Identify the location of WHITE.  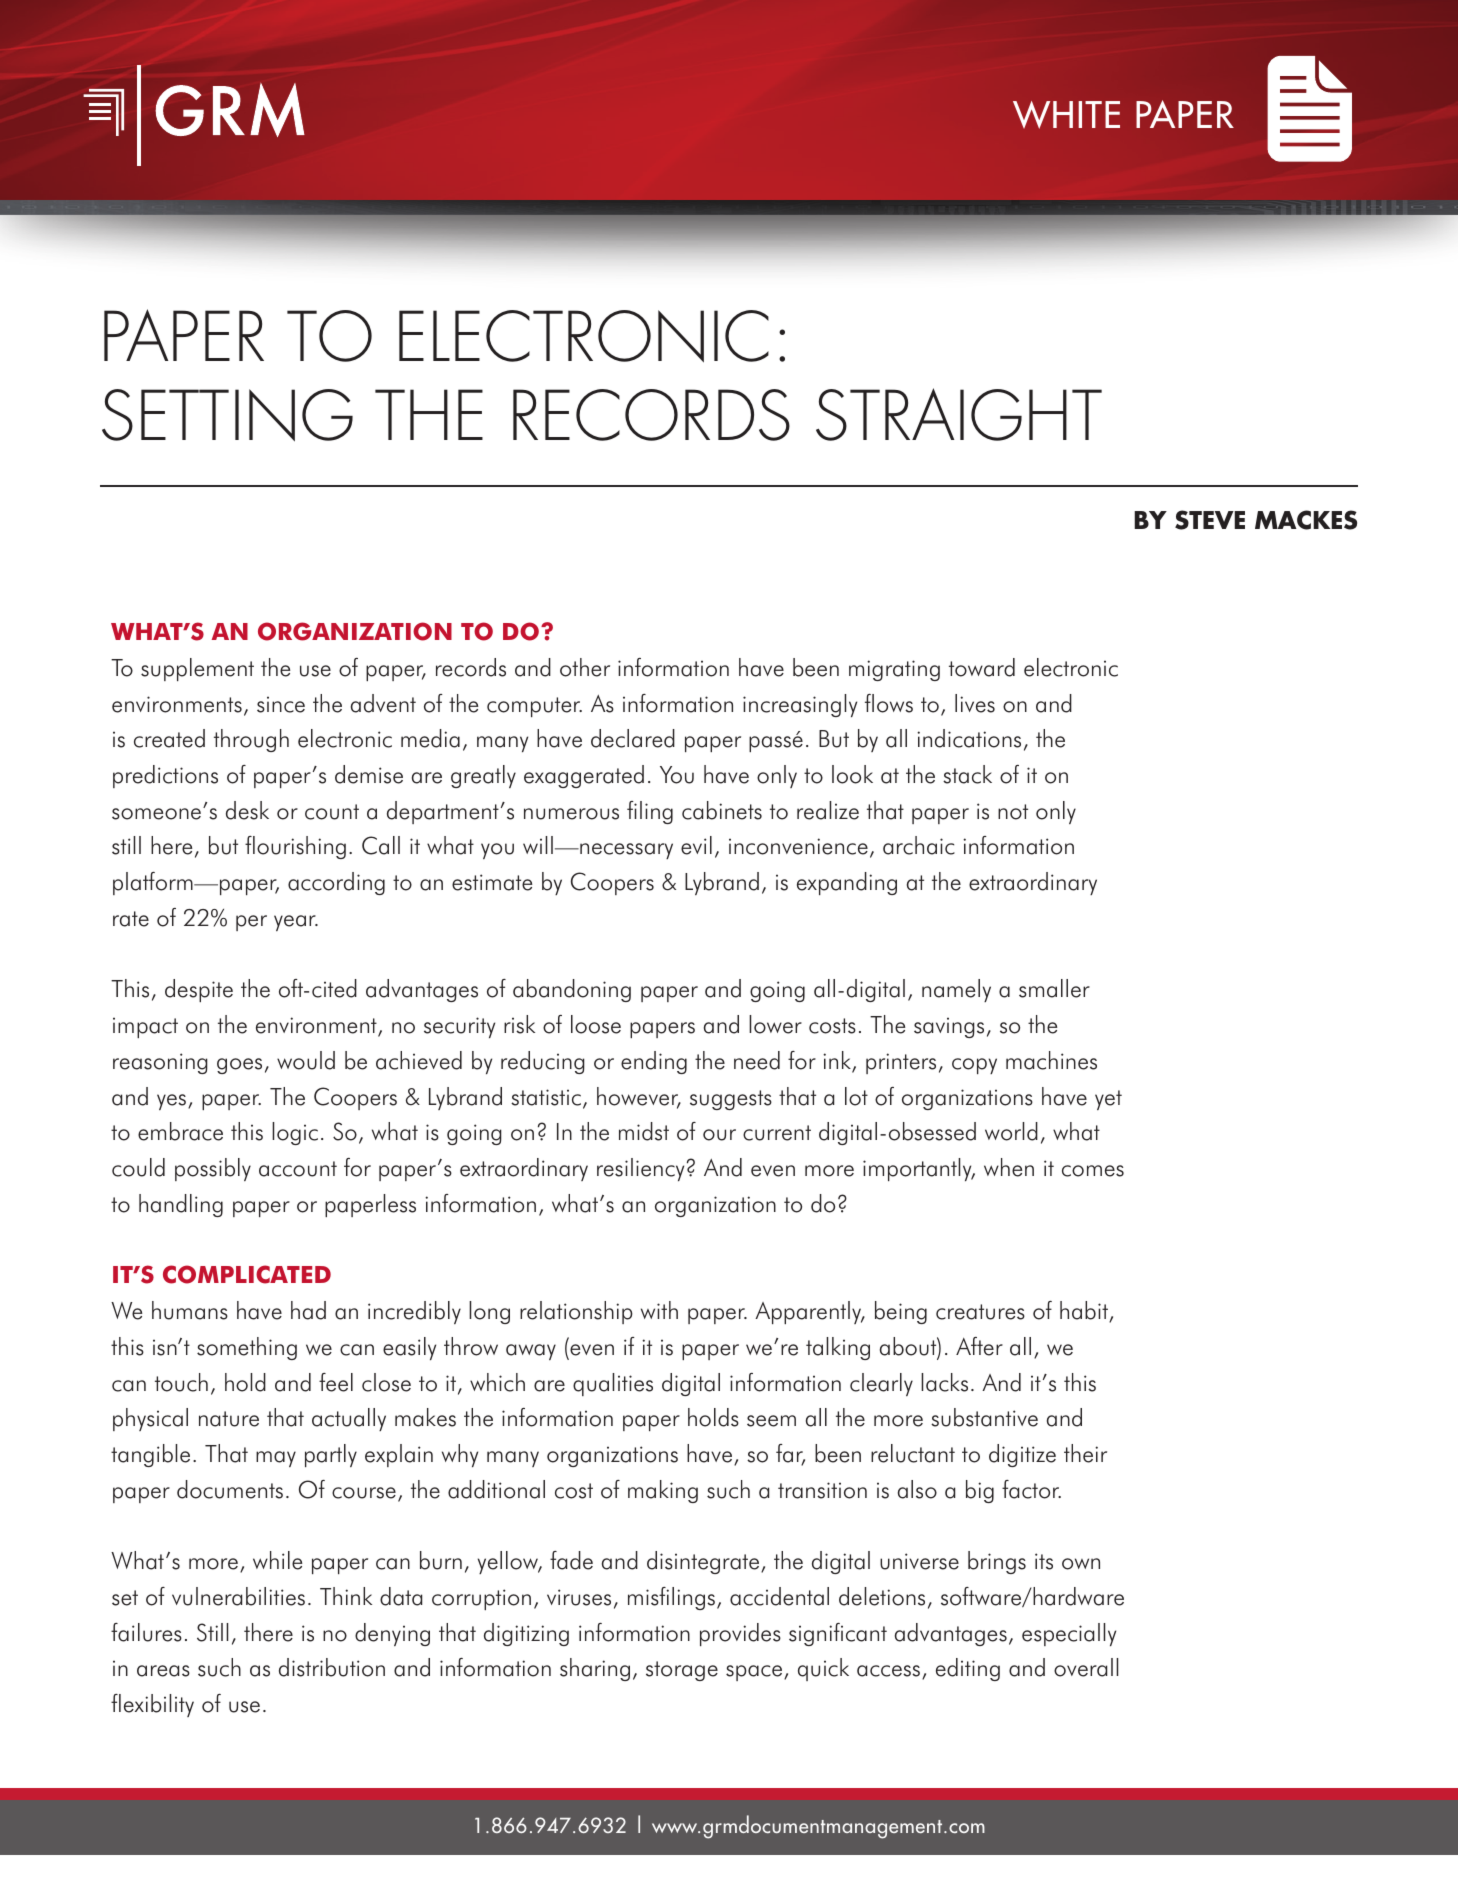
(1066, 115).
